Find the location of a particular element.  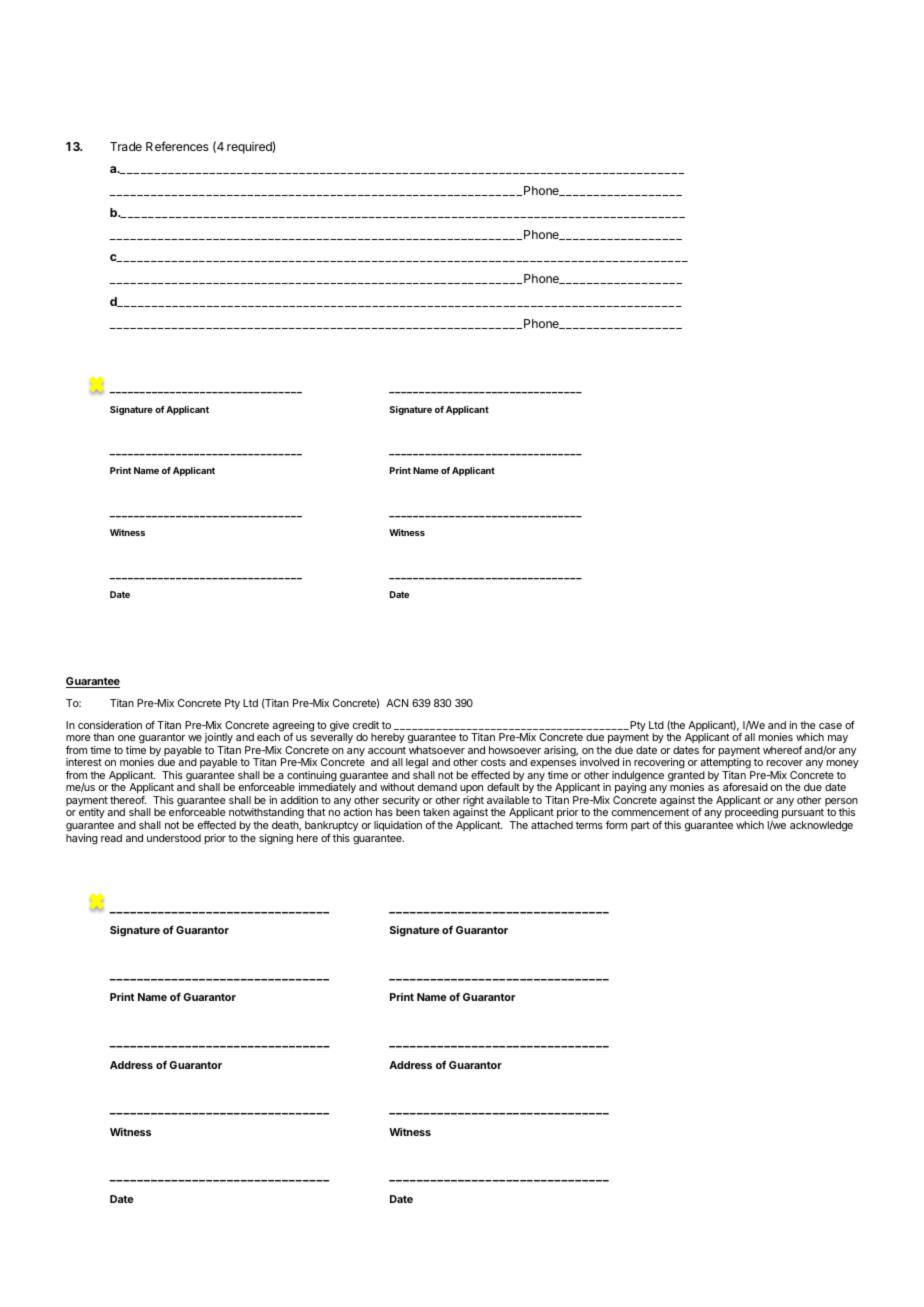

understood is located at coordinates (174, 838).
